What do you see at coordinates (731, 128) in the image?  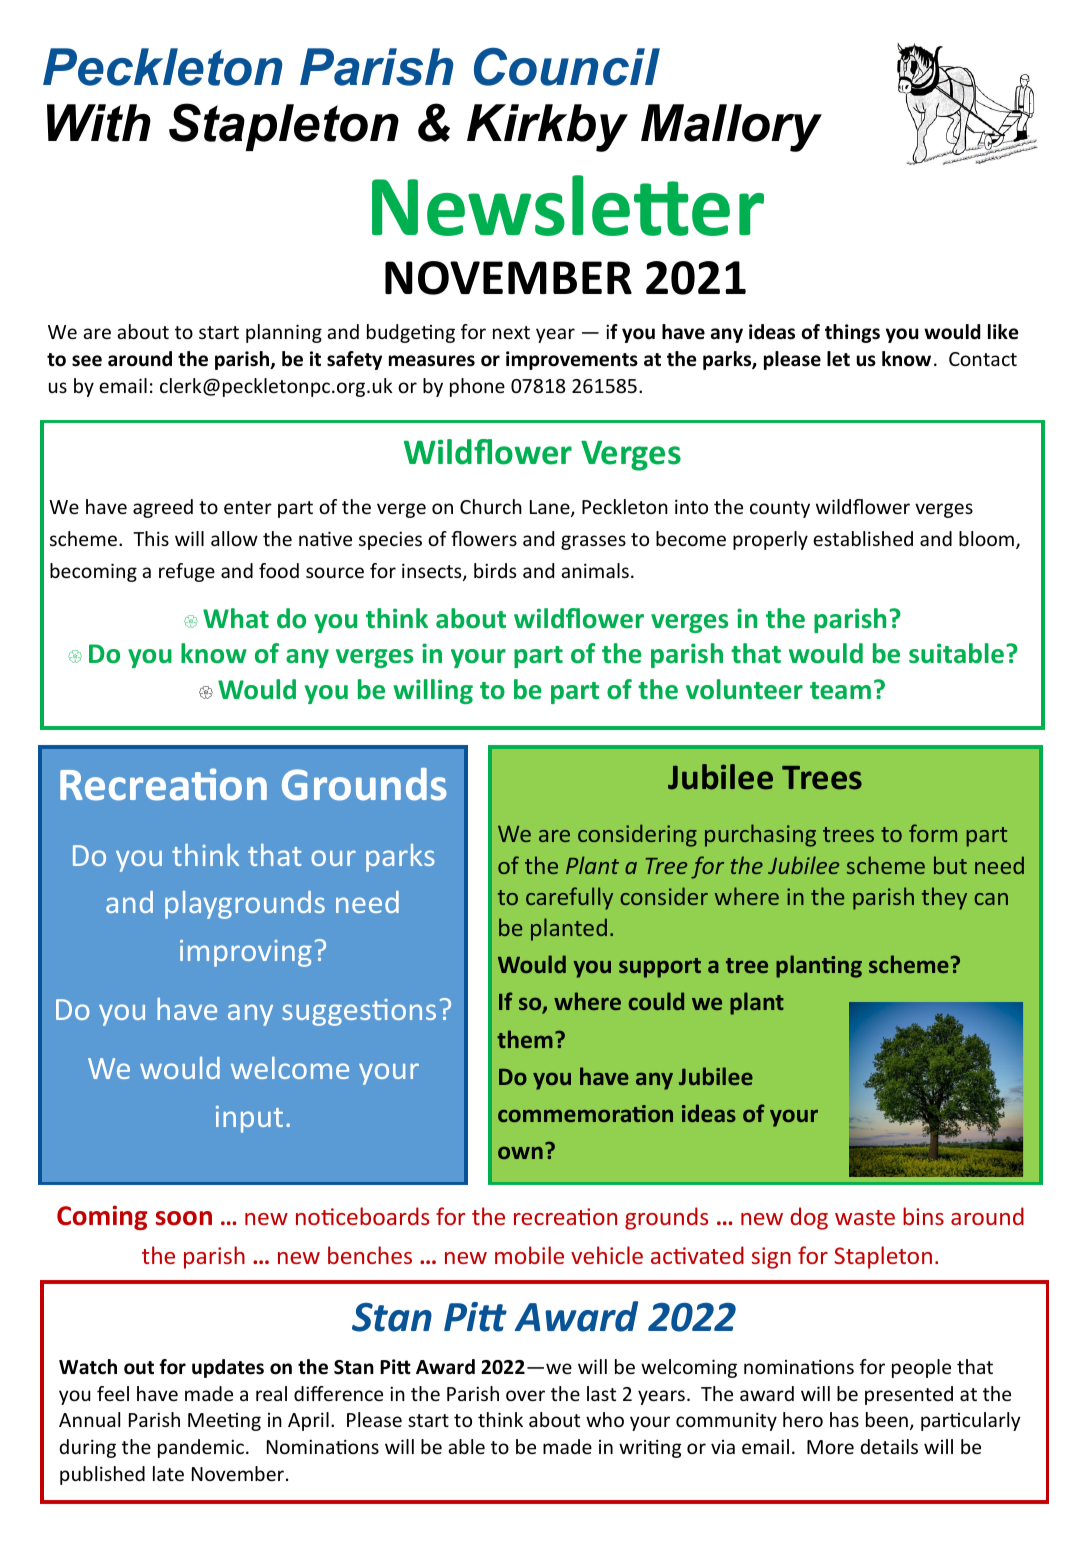 I see `Mallory` at bounding box center [731, 128].
